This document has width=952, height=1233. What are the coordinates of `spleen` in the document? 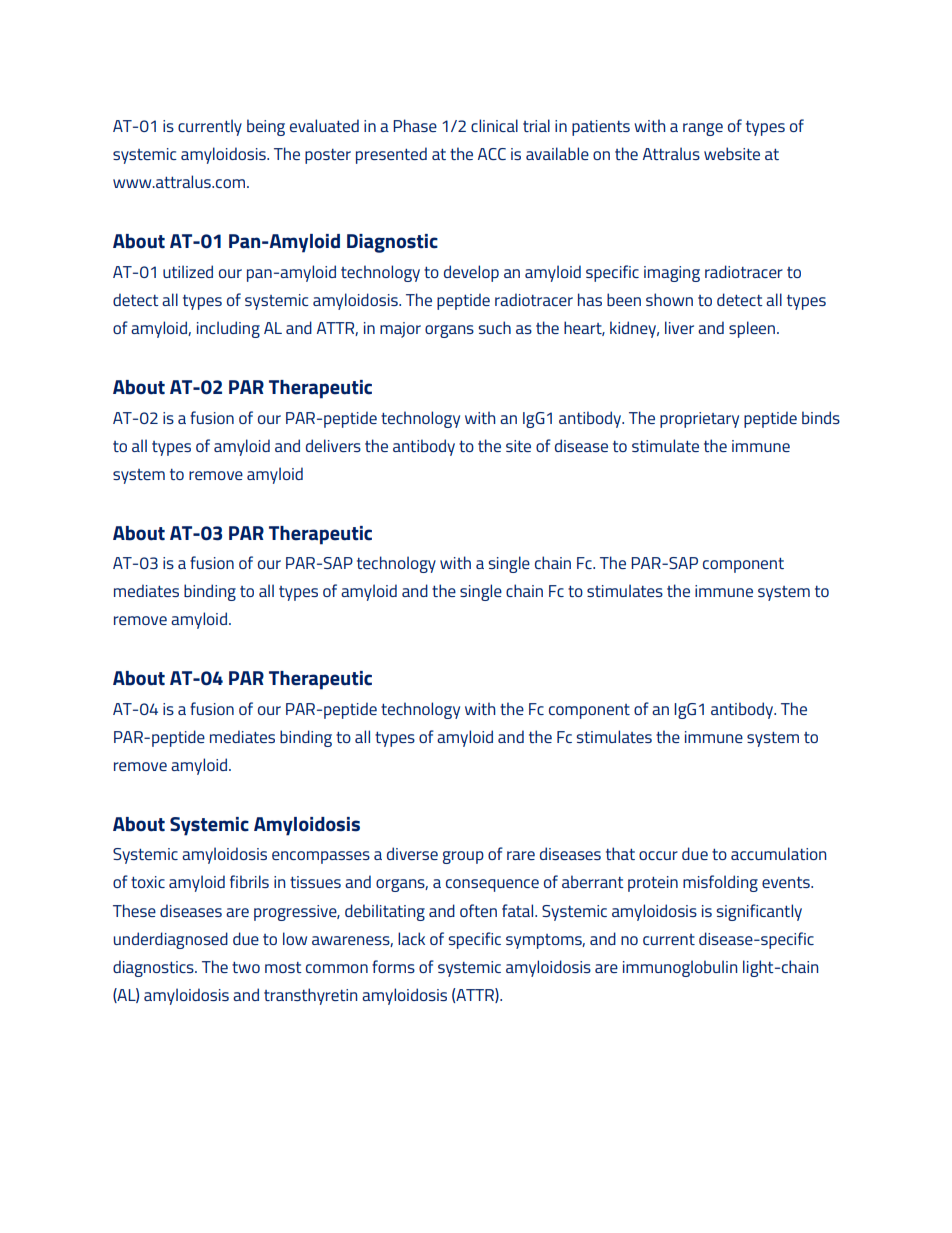 It's located at (753, 329).
